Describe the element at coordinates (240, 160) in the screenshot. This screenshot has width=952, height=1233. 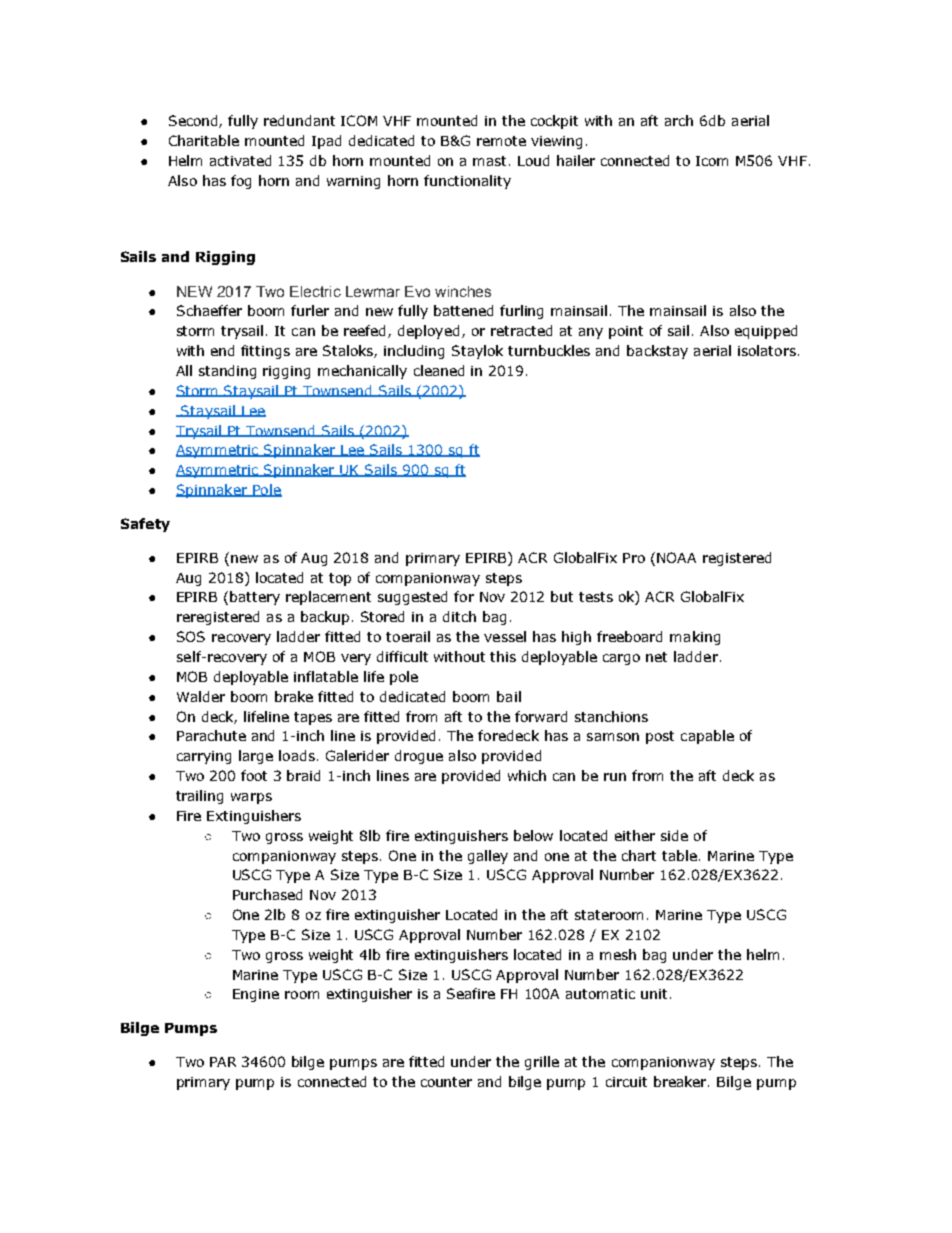
I see `activated` at that location.
